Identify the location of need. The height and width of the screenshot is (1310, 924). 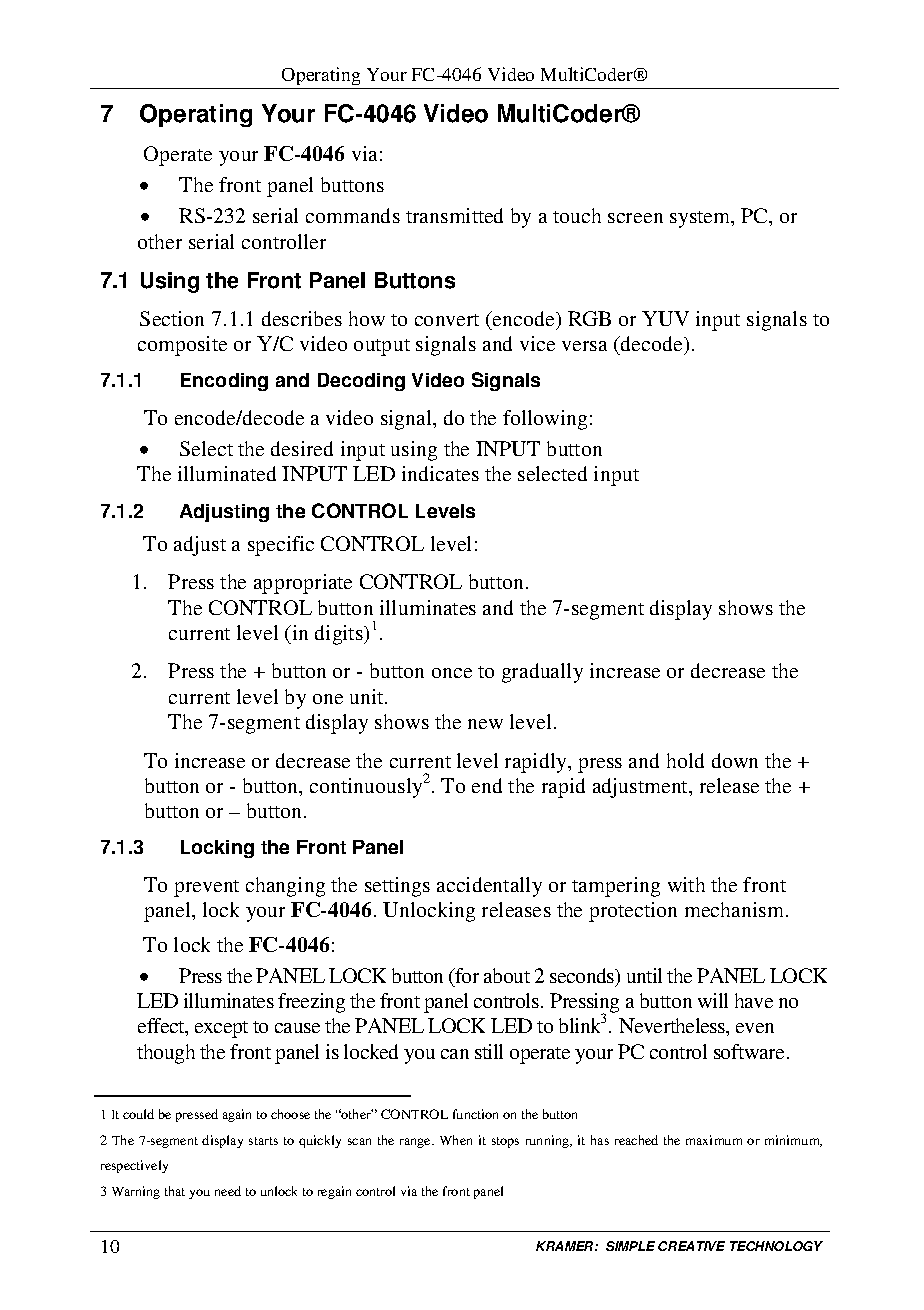
(228, 1191).
